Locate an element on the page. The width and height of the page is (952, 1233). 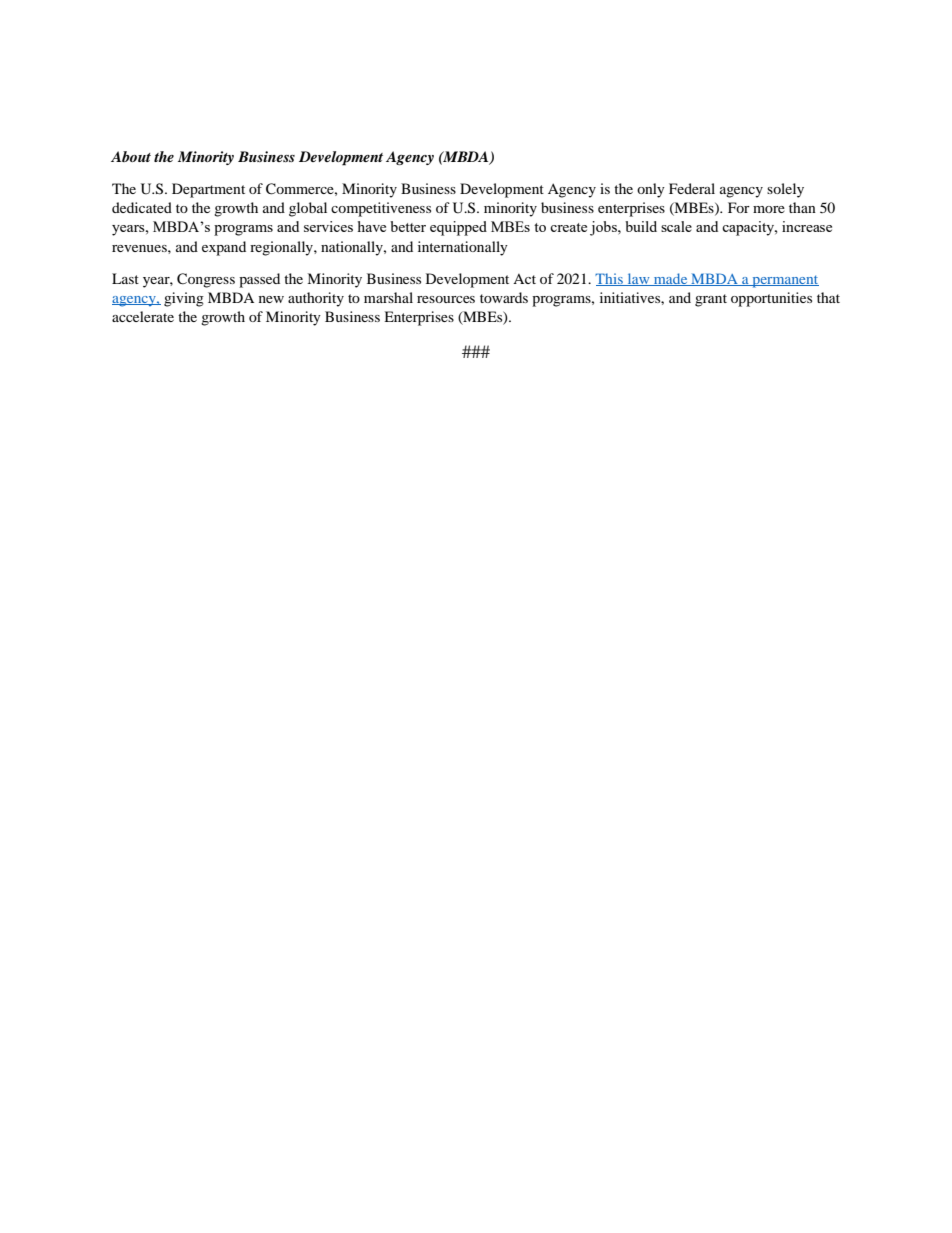
Department is located at coordinates (208, 190).
